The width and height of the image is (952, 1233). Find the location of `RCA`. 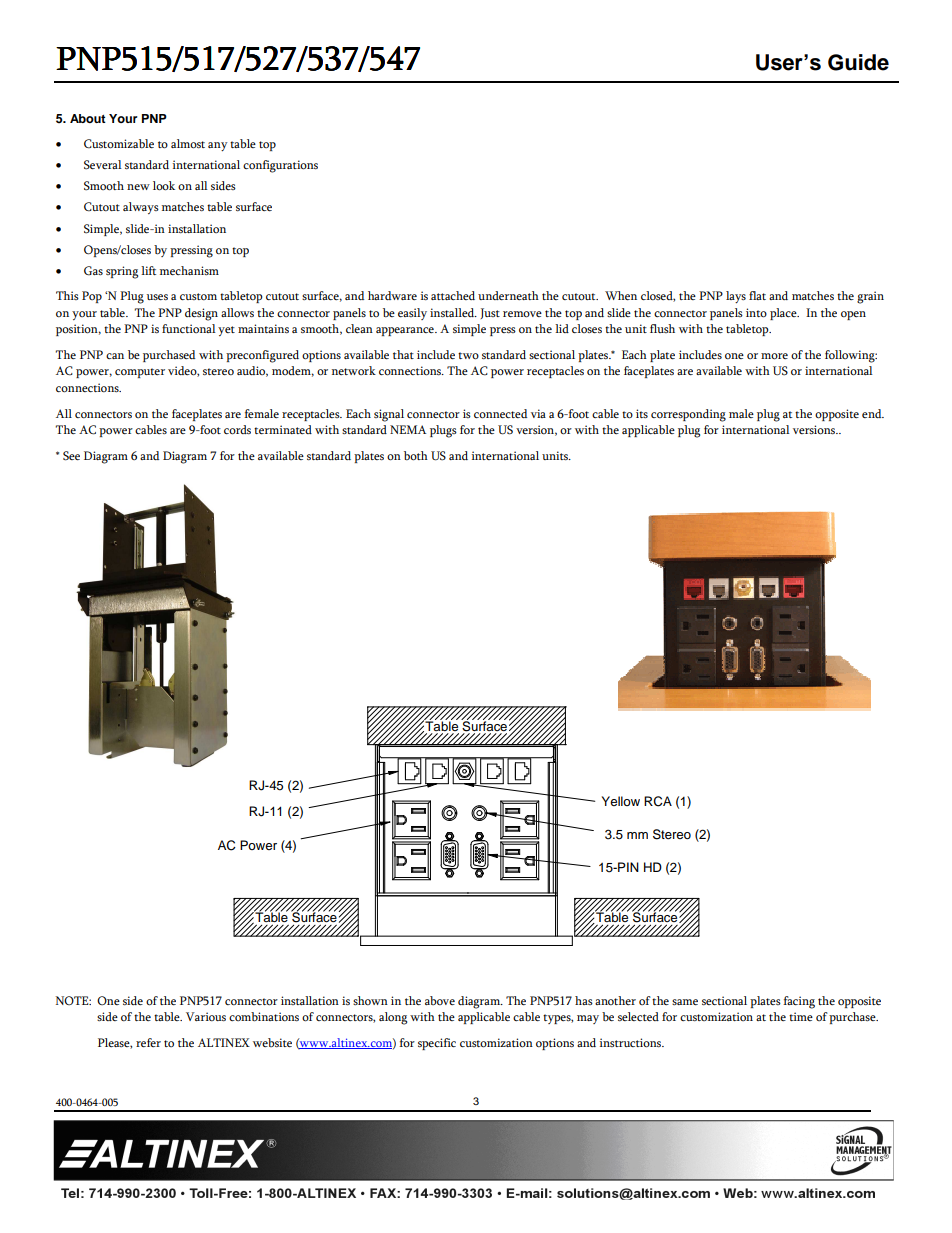

RCA is located at coordinates (658, 801).
